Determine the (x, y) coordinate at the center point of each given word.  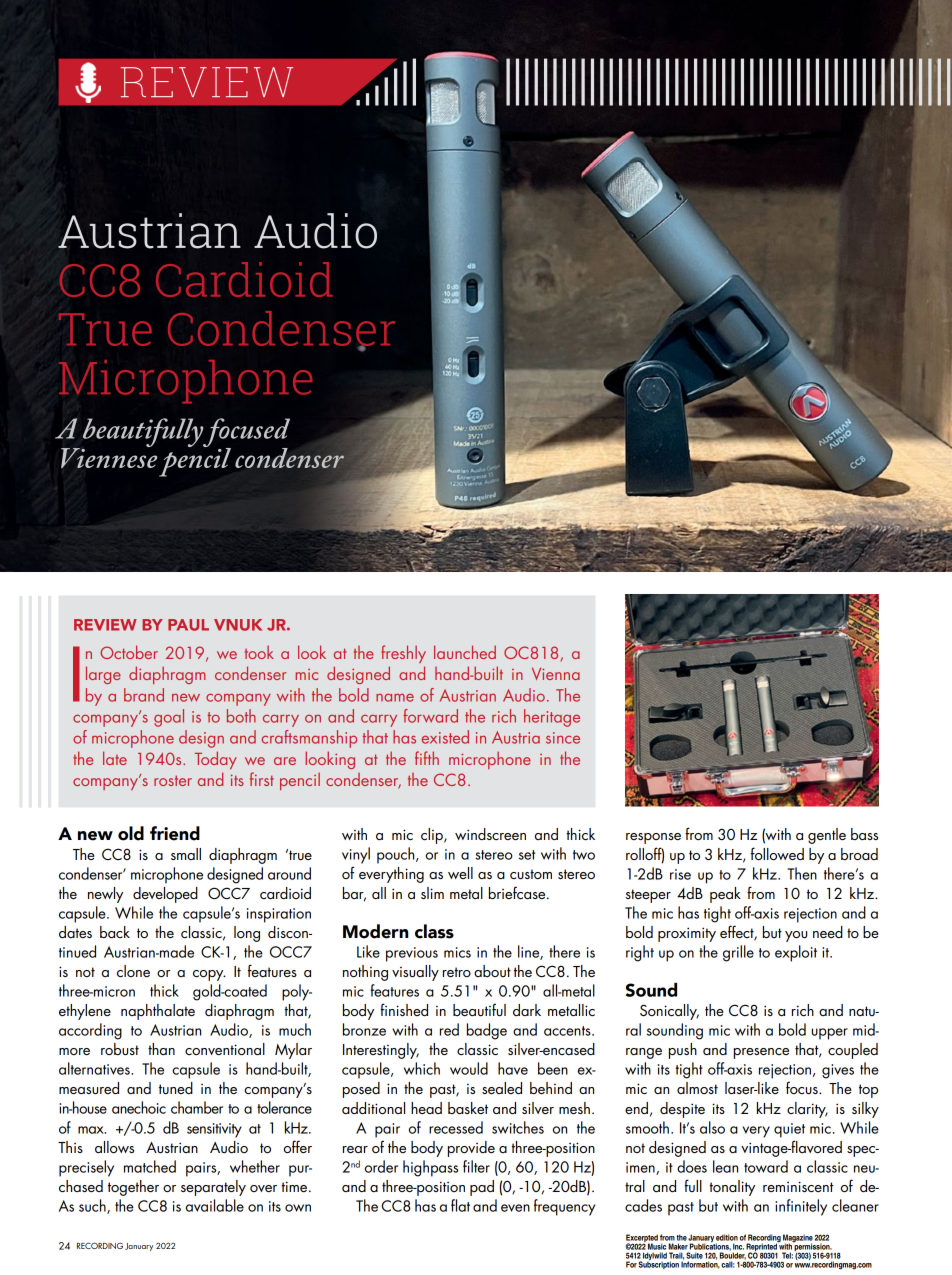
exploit (796, 953)
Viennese (109, 457)
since (563, 738)
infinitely (801, 1207)
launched (465, 652)
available (215, 1205)
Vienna (556, 674)
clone (133, 971)
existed (445, 737)
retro (457, 972)
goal (169, 718)
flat (460, 1205)
